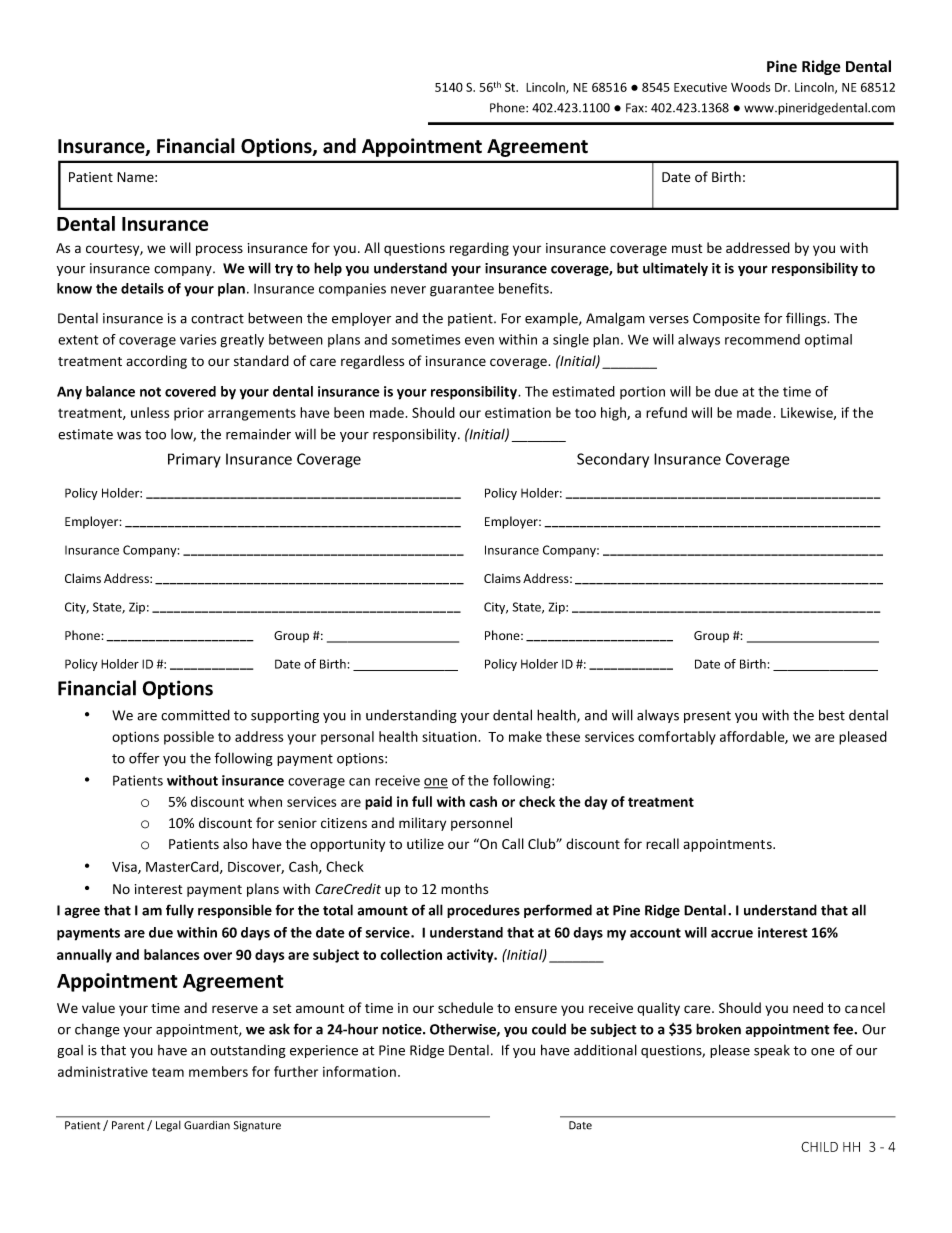 The width and height of the screenshot is (952, 1233). What do you see at coordinates (832, 715) in the screenshot?
I see `best` at bounding box center [832, 715].
